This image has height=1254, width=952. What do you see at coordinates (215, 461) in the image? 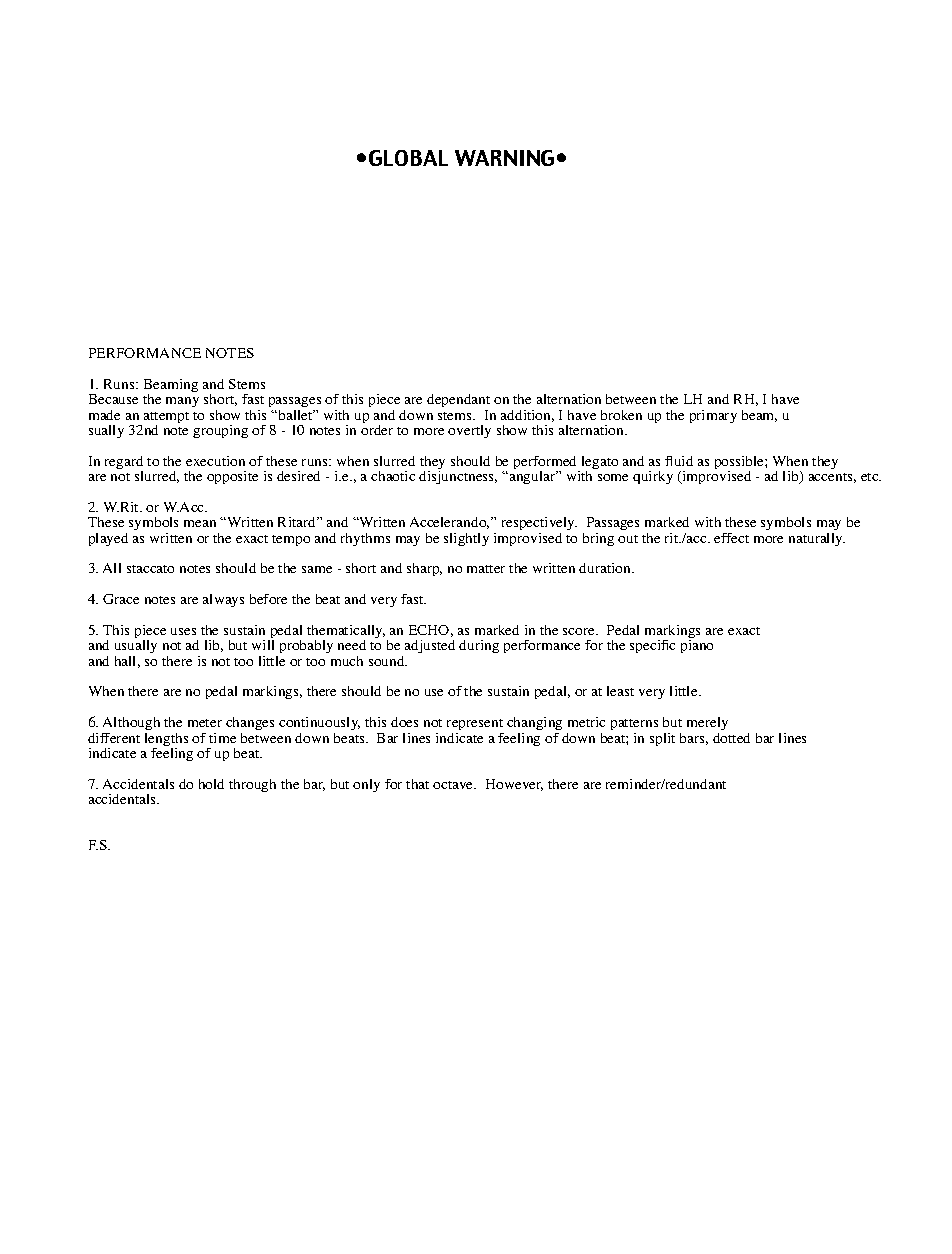
I see `execution` at bounding box center [215, 461].
